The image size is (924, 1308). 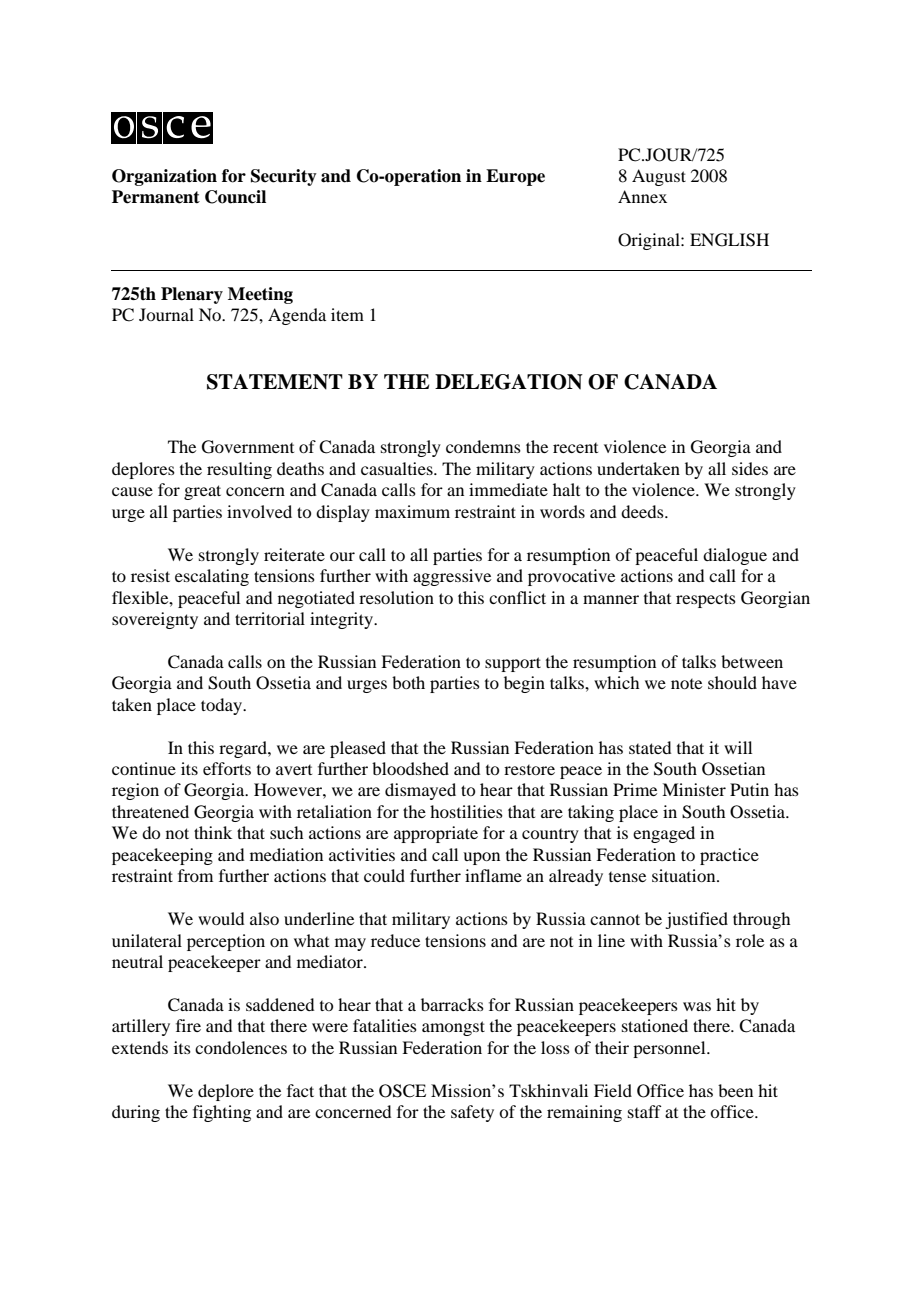 What do you see at coordinates (222, 1113) in the screenshot?
I see `fighting` at bounding box center [222, 1113].
